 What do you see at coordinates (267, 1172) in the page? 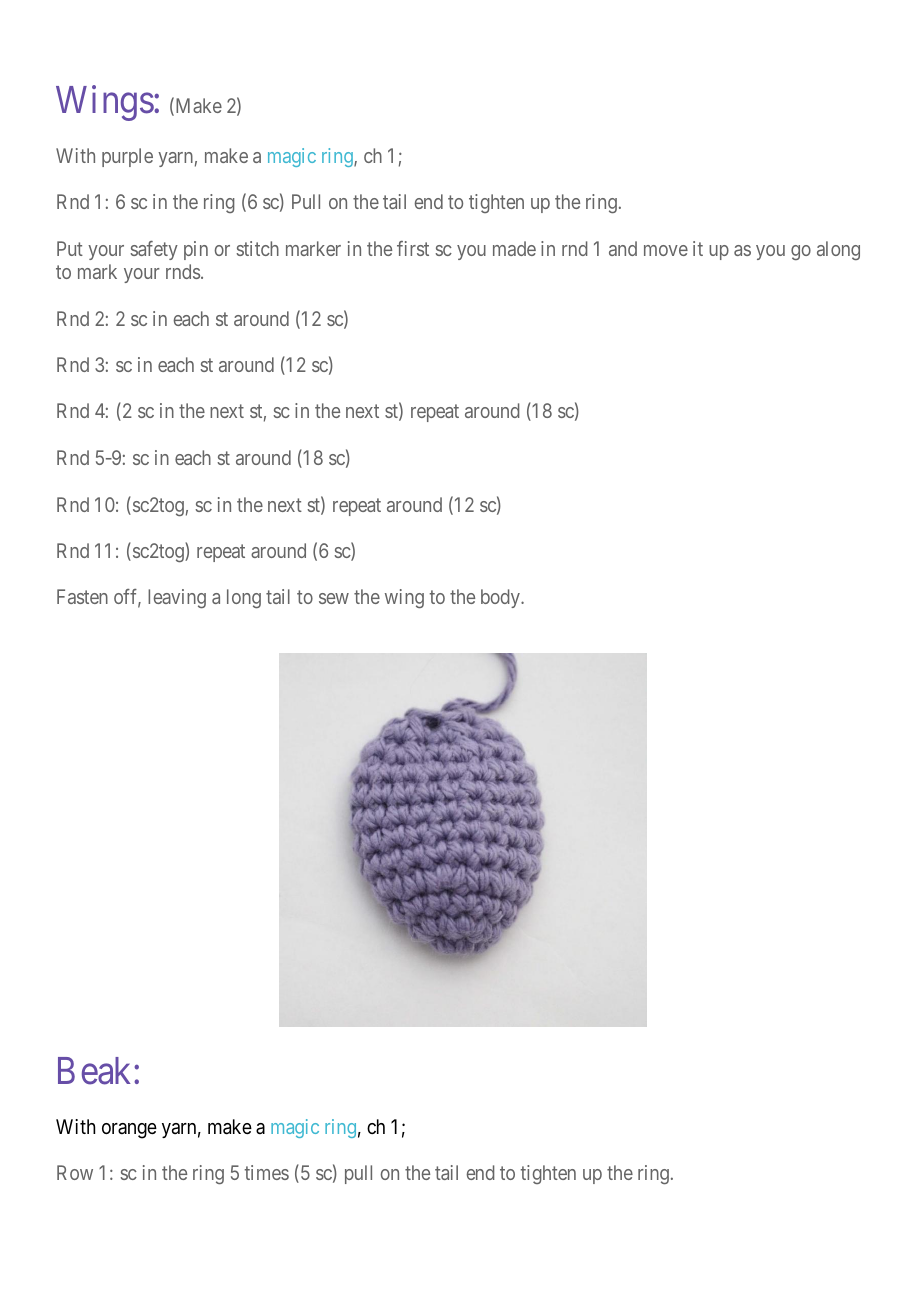
I see `times` at bounding box center [267, 1172].
